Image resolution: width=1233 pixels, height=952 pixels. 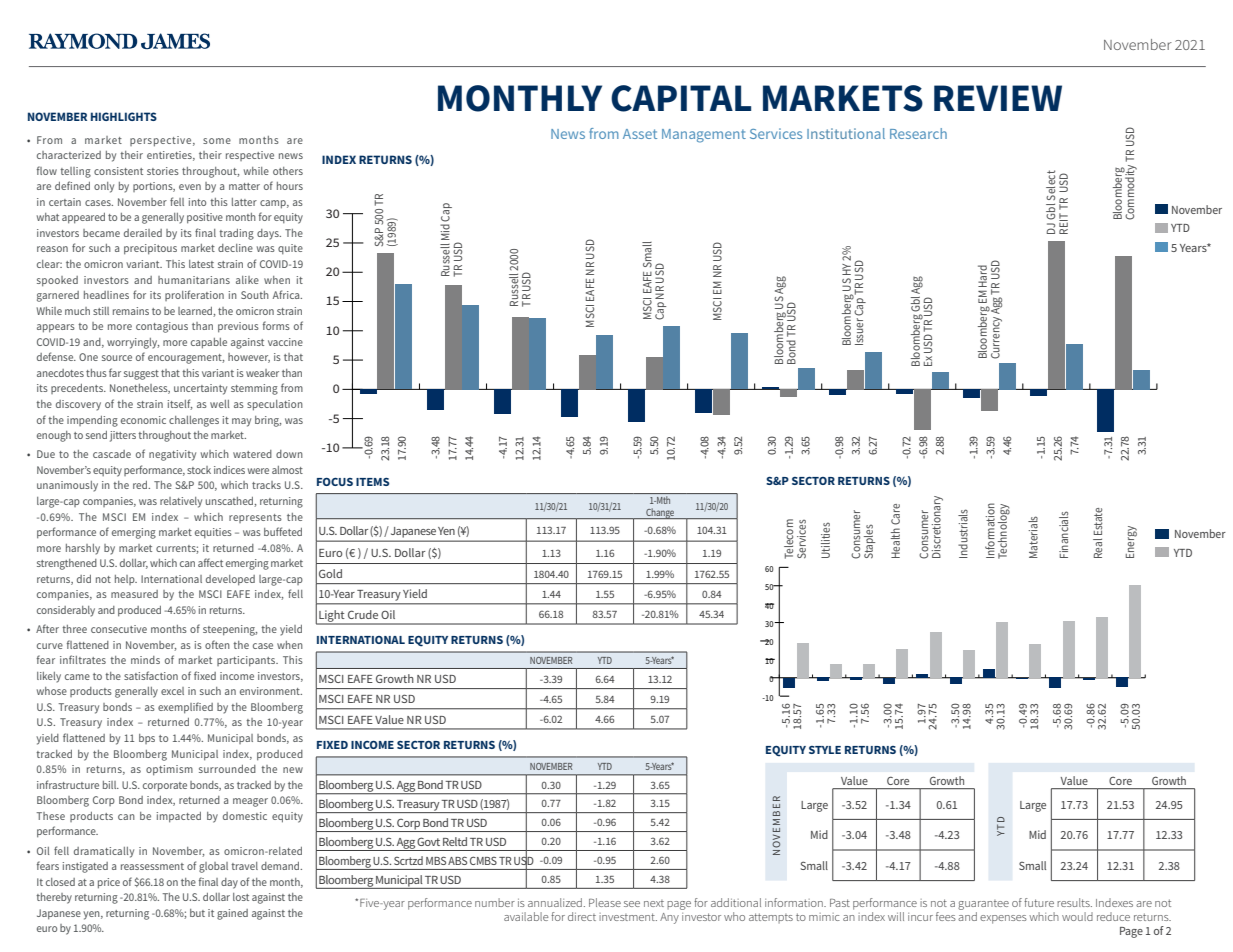 I want to click on Change, so click(x=660, y=513).
